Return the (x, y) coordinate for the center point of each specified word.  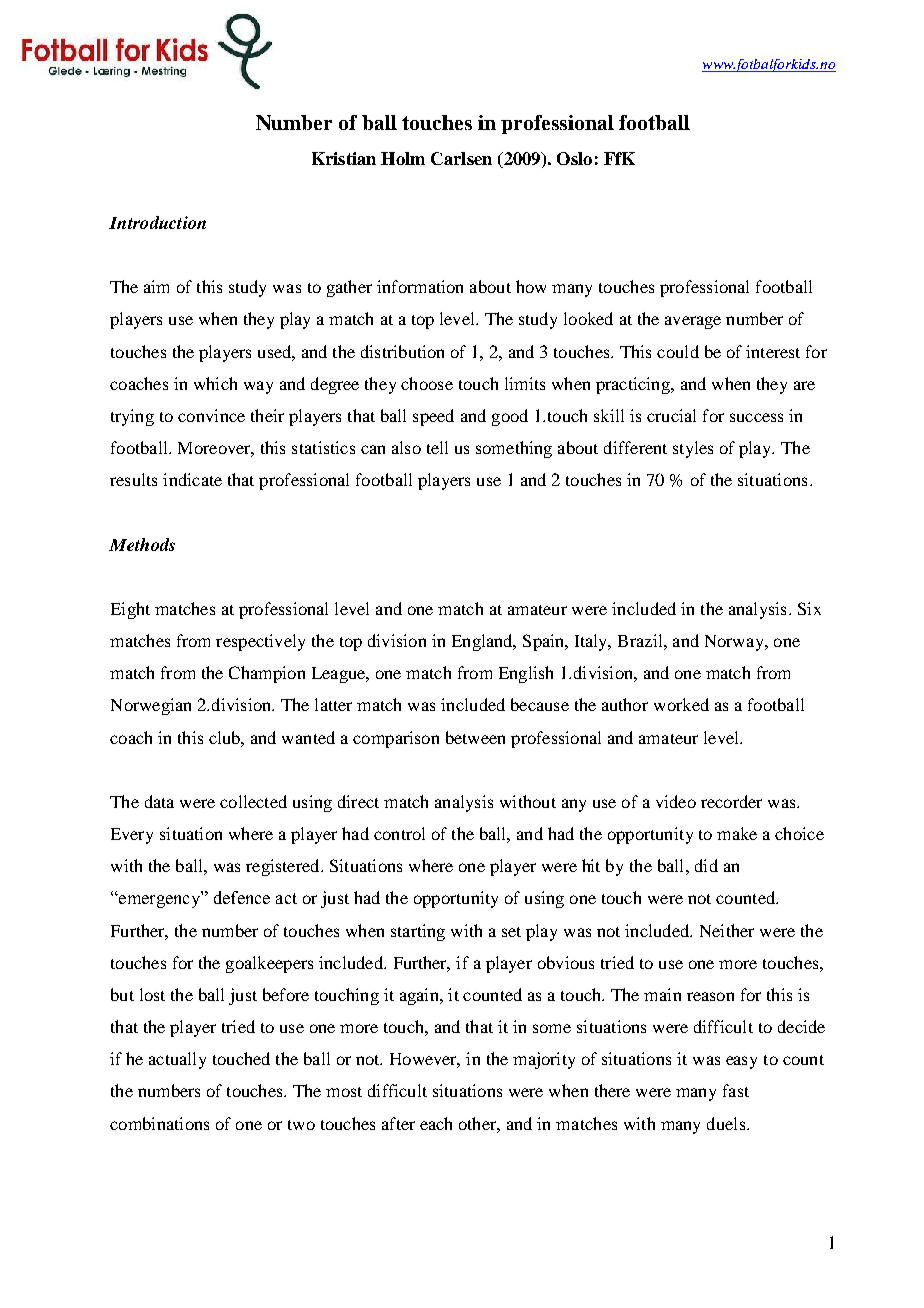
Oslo (574, 158)
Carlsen (461, 158)
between (475, 737)
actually (177, 1060)
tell (437, 447)
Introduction (157, 222)
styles (693, 449)
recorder (731, 801)
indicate (192, 479)
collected (253, 801)
